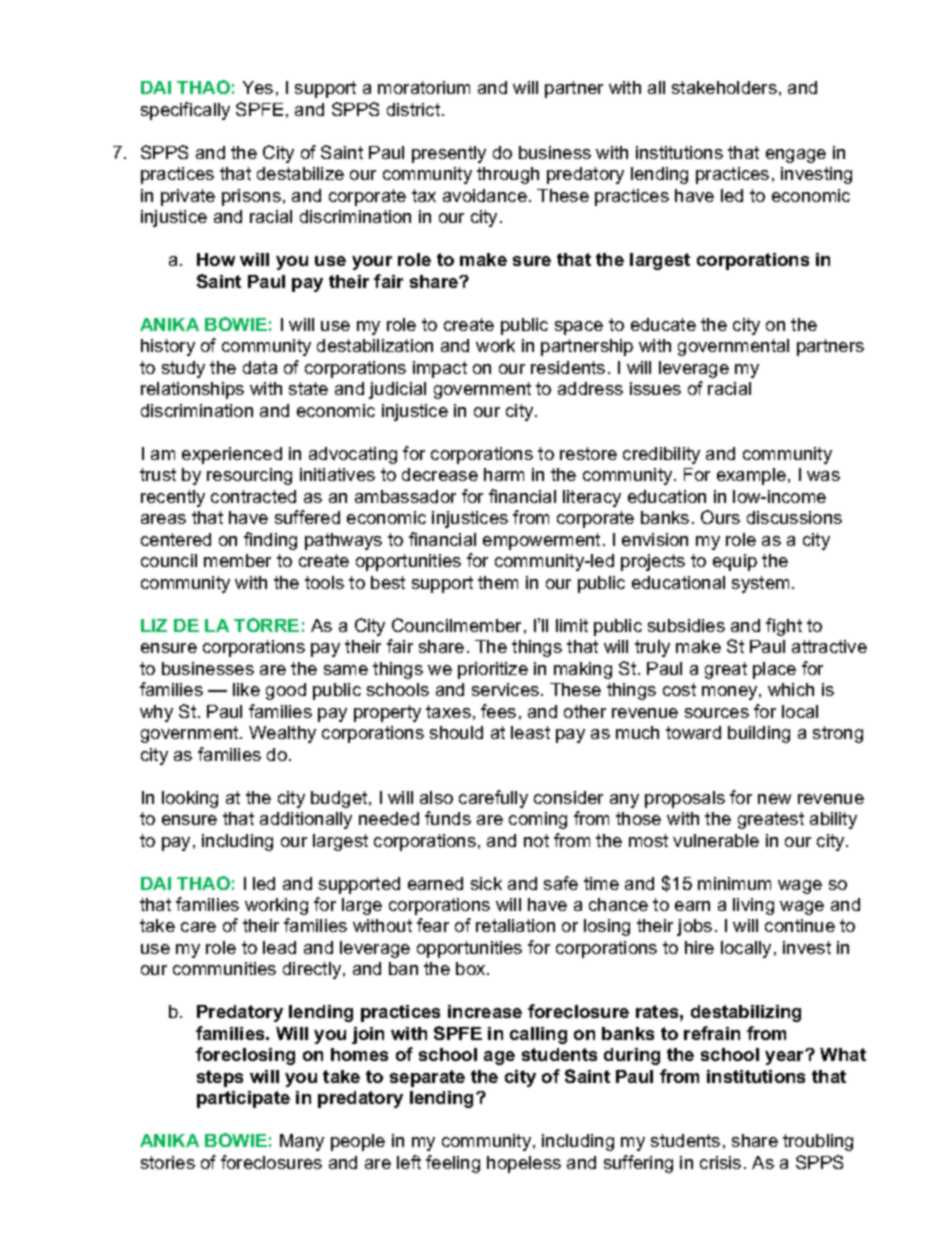  What do you see at coordinates (243, 1099) in the document?
I see `participate` at bounding box center [243, 1099].
